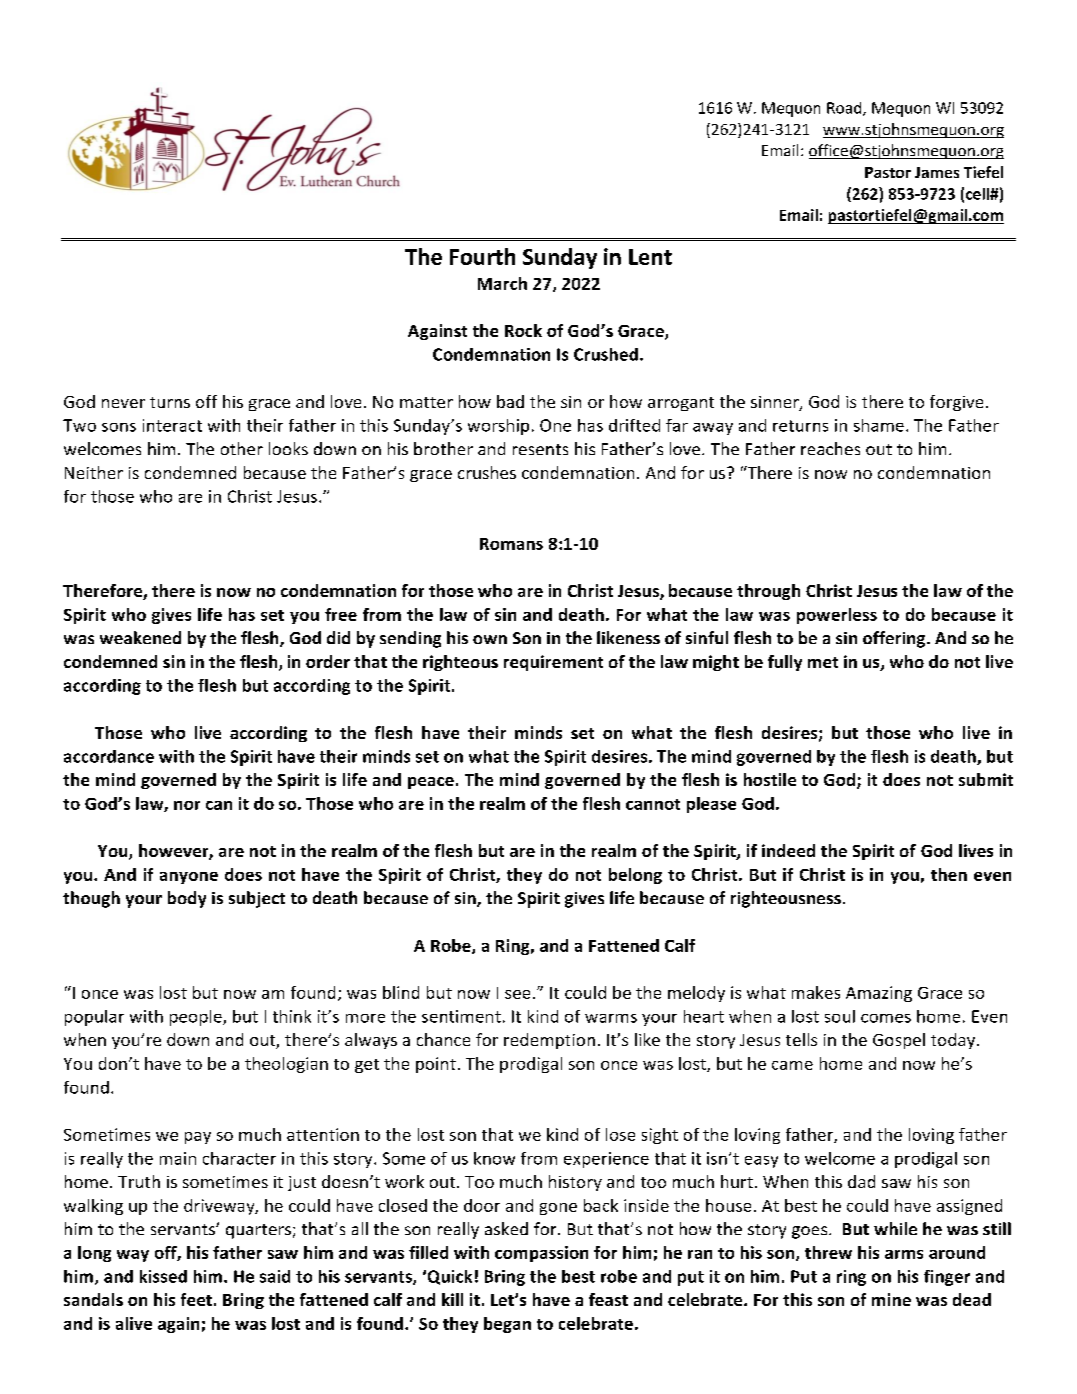 This page has width=1077, height=1394. Describe the element at coordinates (879, 994) in the page. I see `Amazing` at that location.
